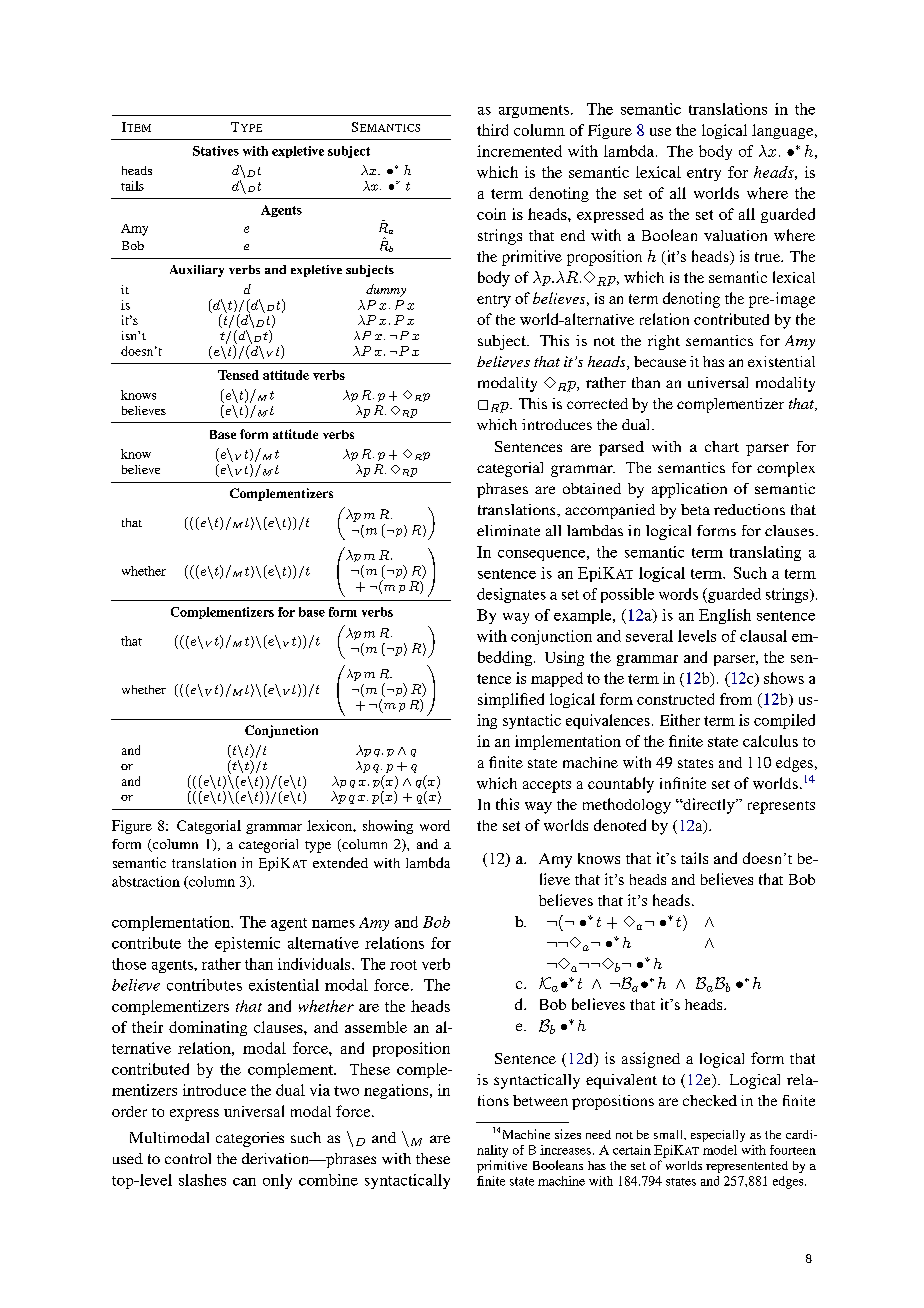 The height and width of the document is (1308, 924). Describe the element at coordinates (720, 1150) in the document. I see `model` at that location.
